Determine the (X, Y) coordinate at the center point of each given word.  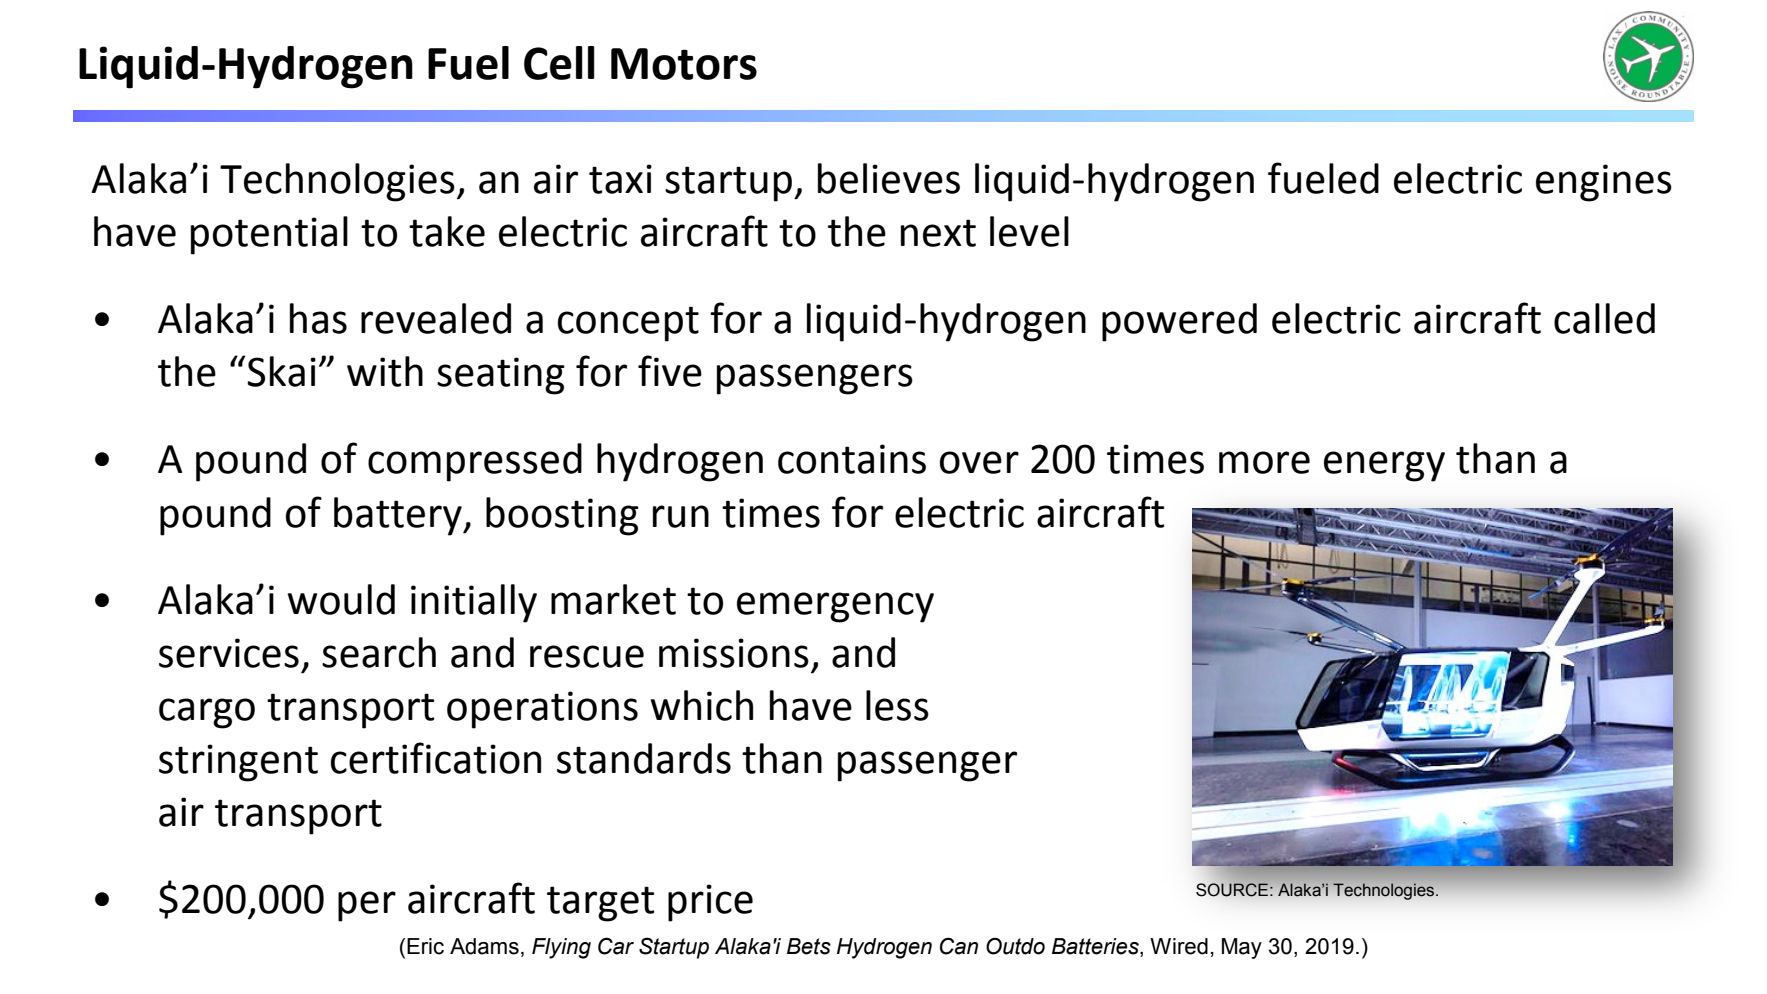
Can (959, 946)
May (1242, 948)
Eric (425, 946)
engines (1604, 183)
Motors (684, 64)
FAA (170, 65)
